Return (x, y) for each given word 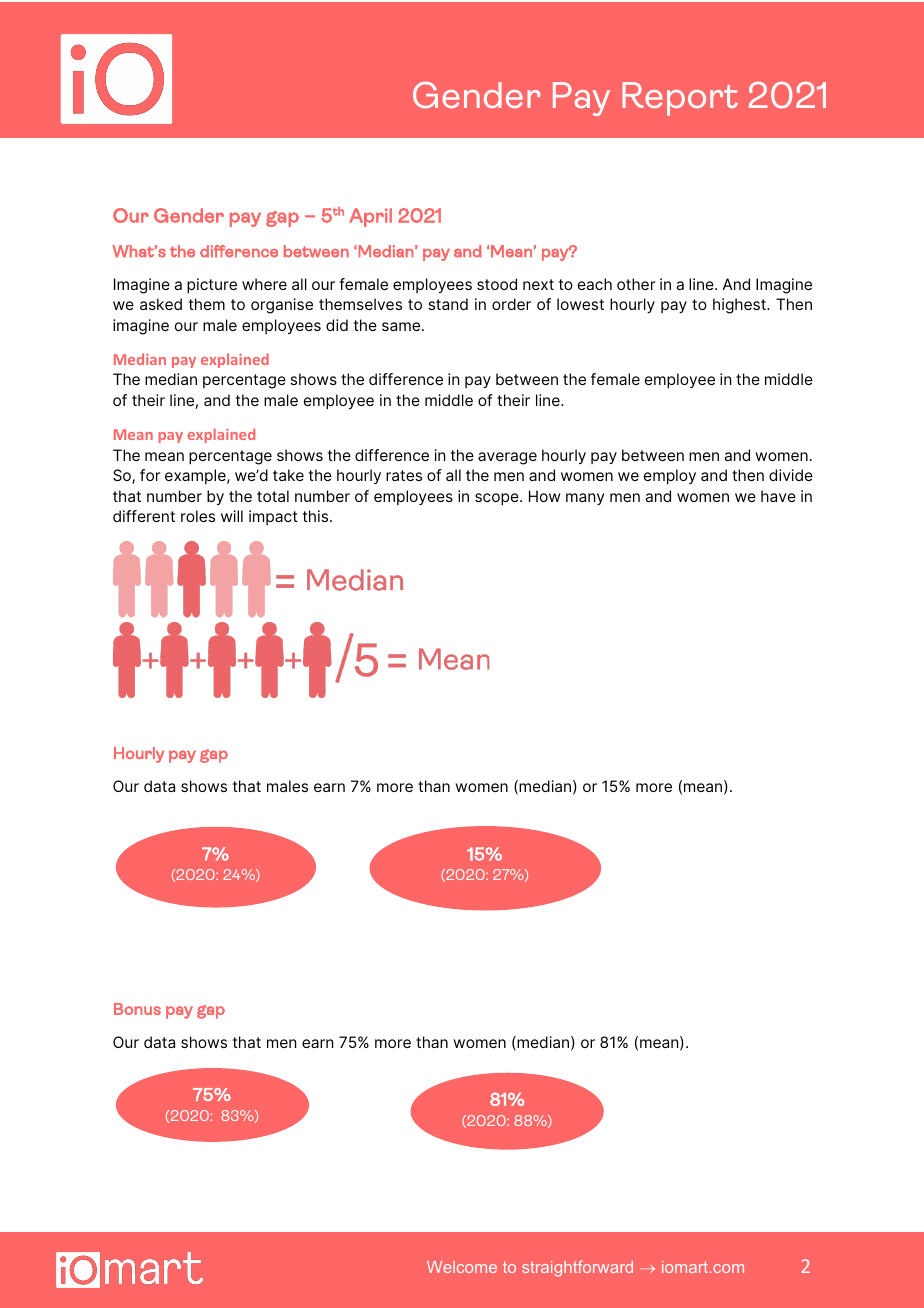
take (288, 475)
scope (498, 499)
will (232, 516)
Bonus (137, 1009)
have (778, 496)
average (507, 458)
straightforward (577, 1269)
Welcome (462, 1267)
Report (680, 99)
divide (791, 475)
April (370, 217)
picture (212, 286)
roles (198, 516)
